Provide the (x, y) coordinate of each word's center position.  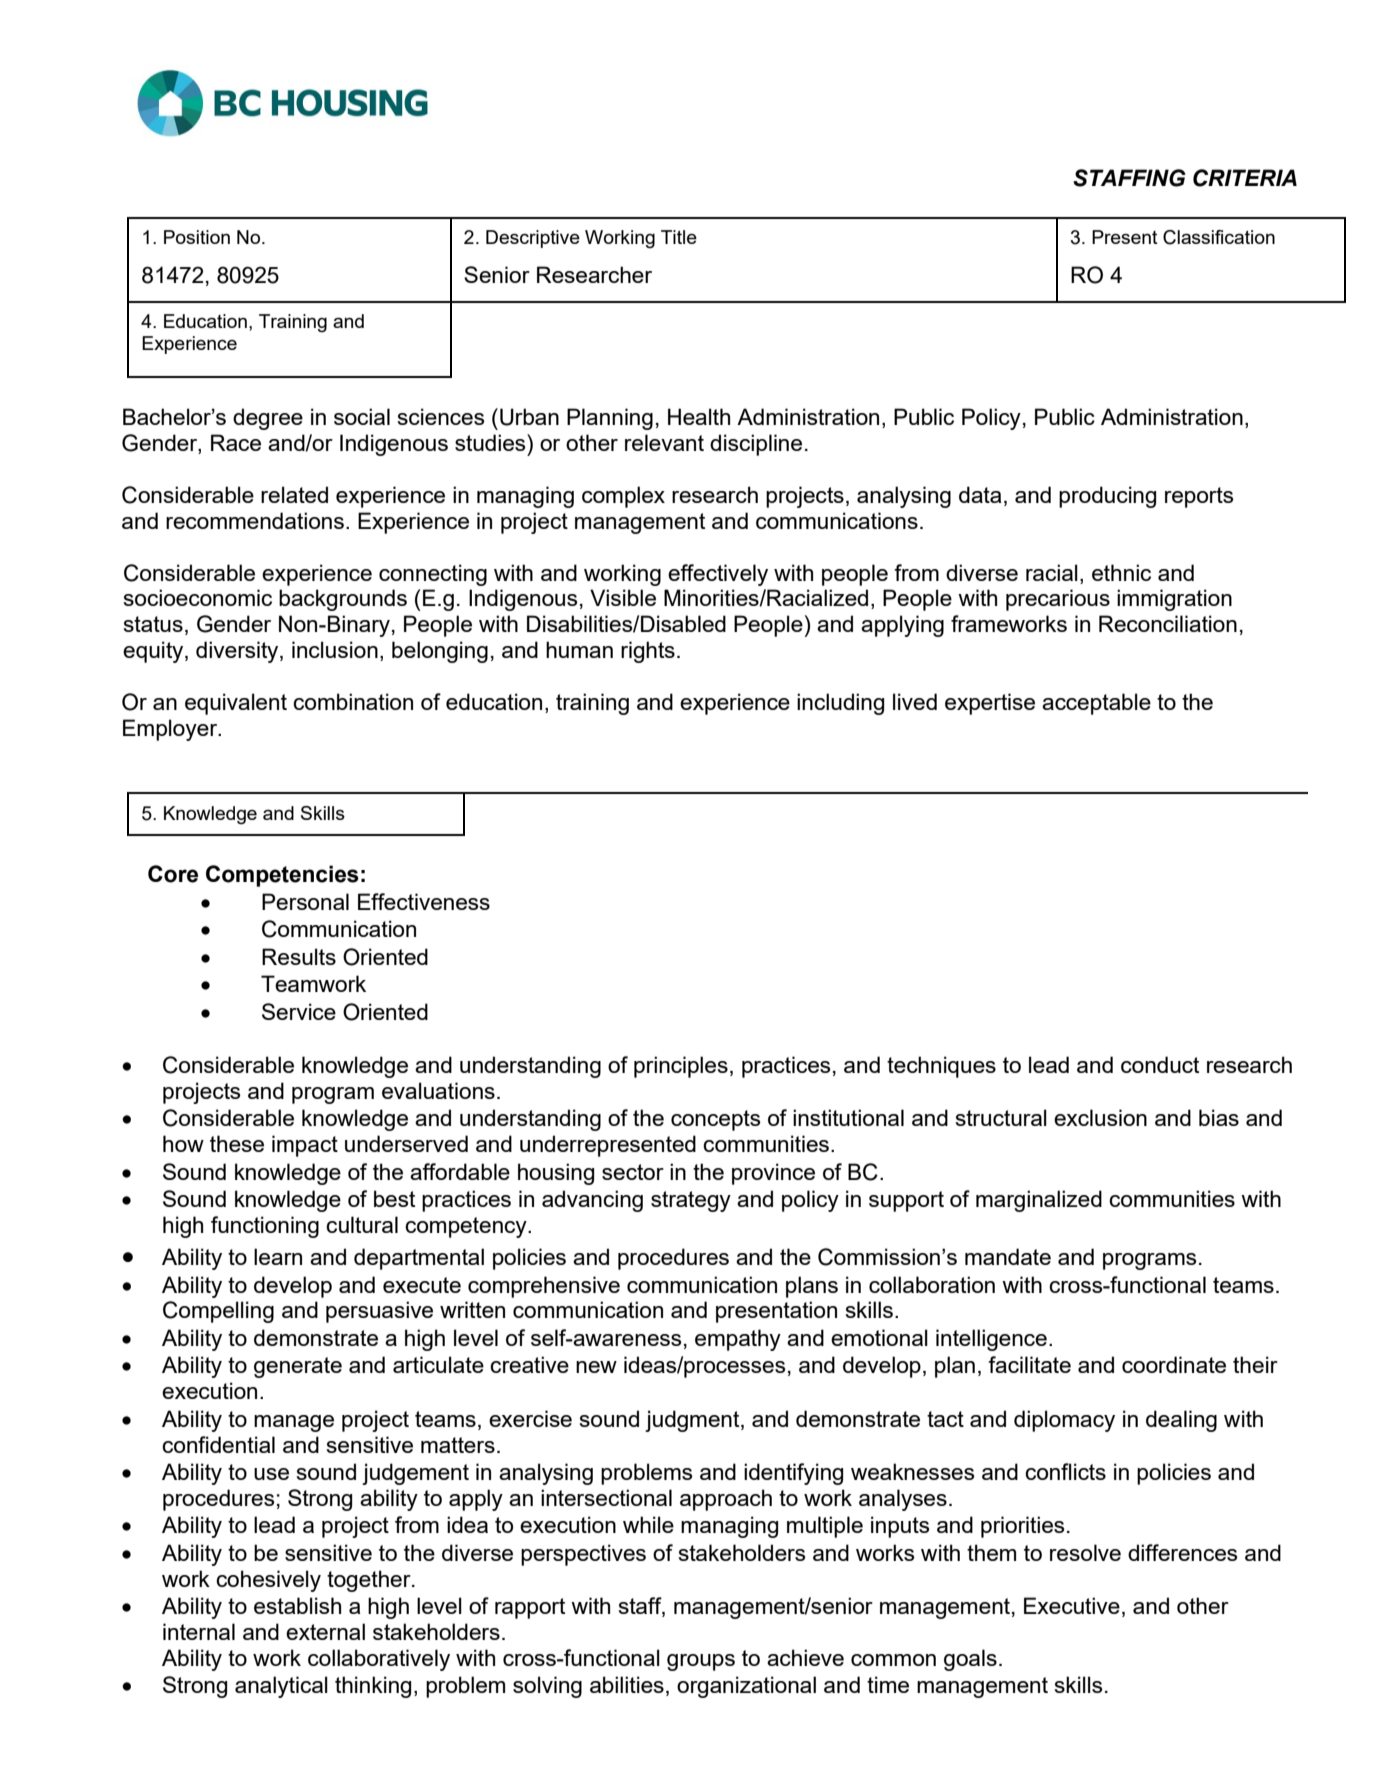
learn (278, 1256)
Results (299, 956)
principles (681, 1067)
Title (679, 237)
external (325, 1631)
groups (701, 1662)
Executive (1072, 1605)
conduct (1160, 1064)
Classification (1219, 237)
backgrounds (343, 600)
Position (197, 237)
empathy (738, 1340)
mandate (1008, 1256)
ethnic (1121, 572)
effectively (718, 575)
